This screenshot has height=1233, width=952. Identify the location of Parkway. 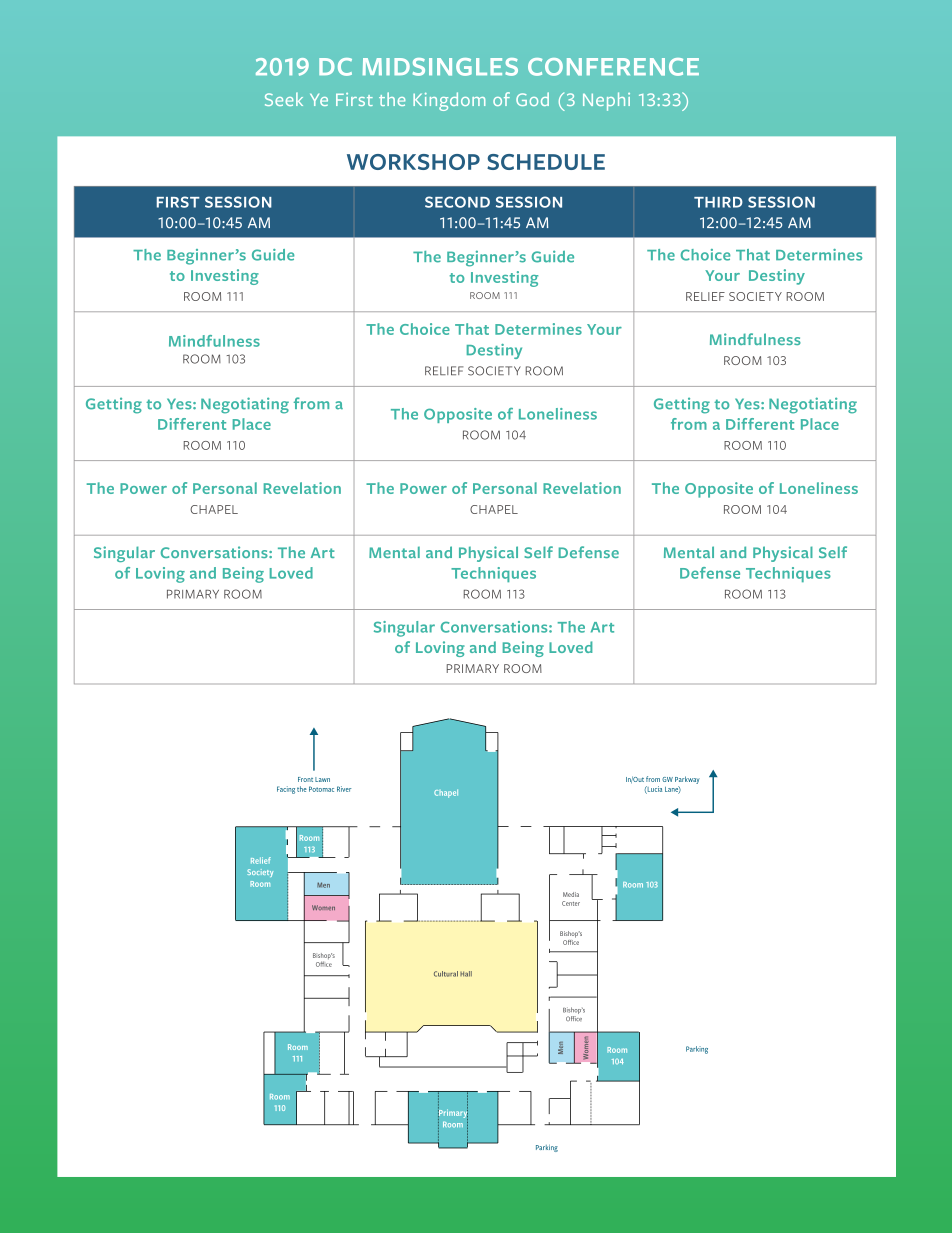
(687, 780).
